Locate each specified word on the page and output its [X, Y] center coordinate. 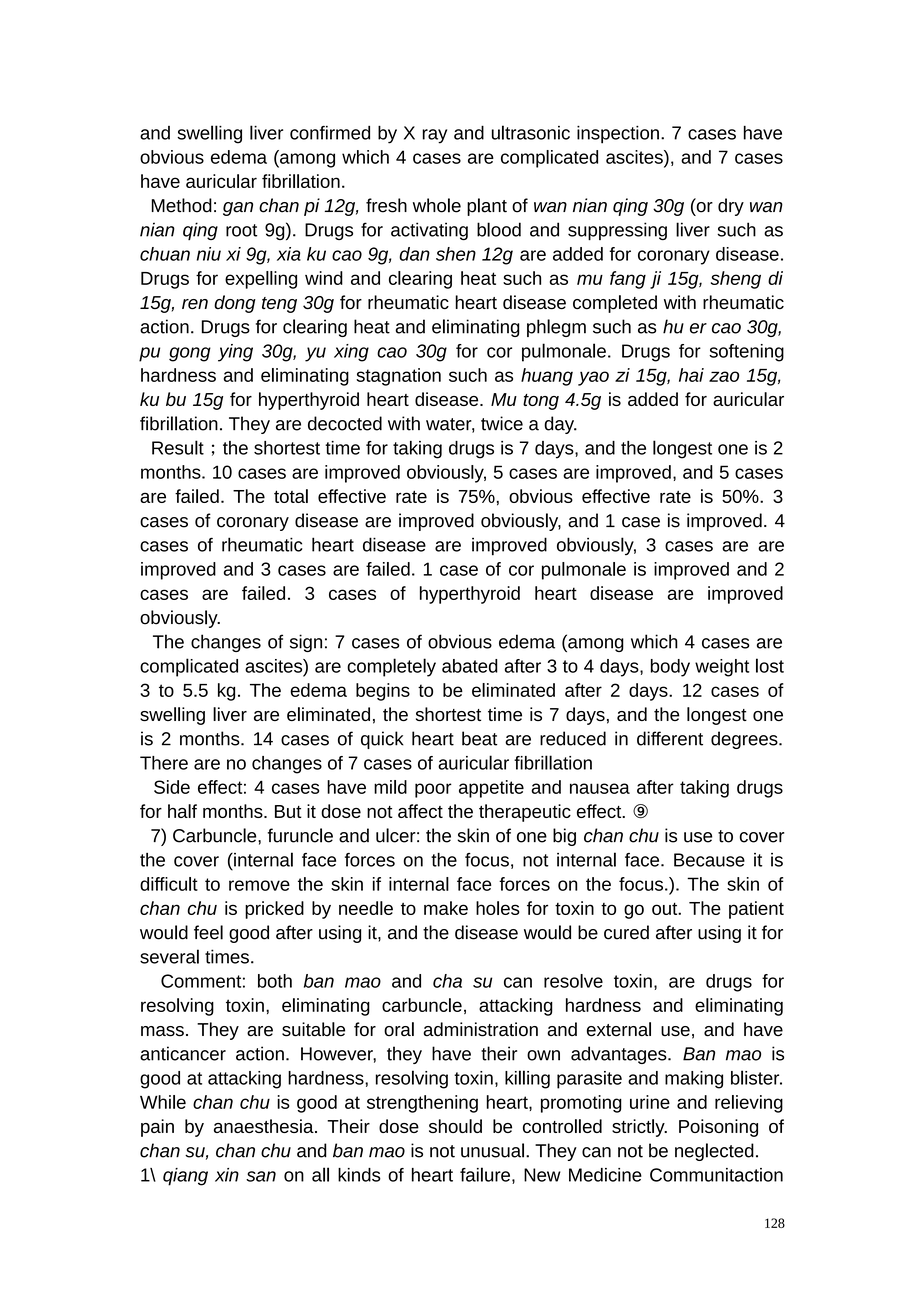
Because [709, 860]
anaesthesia [265, 1126]
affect [420, 811]
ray [434, 136]
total [291, 496]
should [455, 1126]
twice [502, 423]
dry [731, 207]
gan [238, 209]
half [182, 811]
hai [691, 375]
